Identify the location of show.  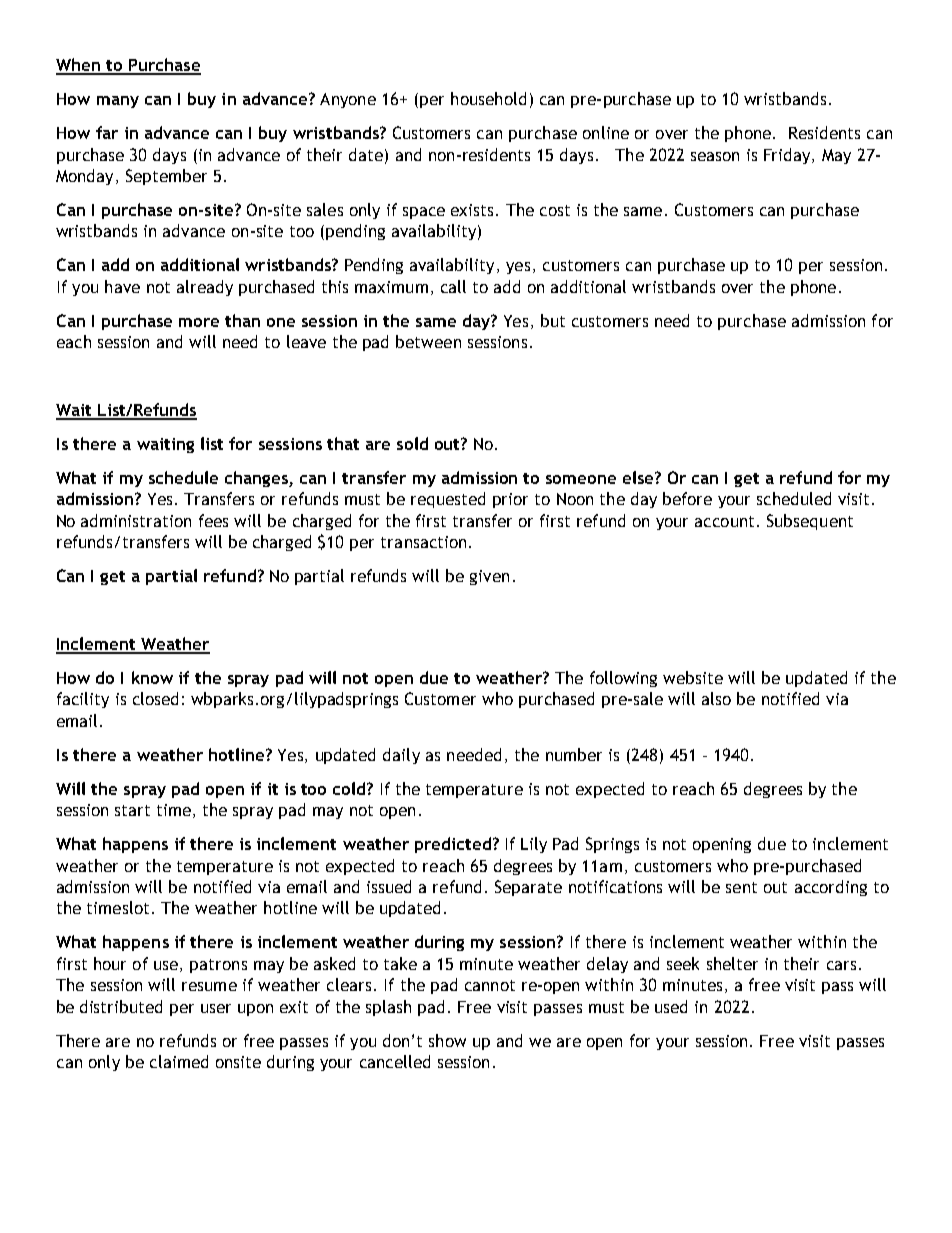
(447, 1040).
